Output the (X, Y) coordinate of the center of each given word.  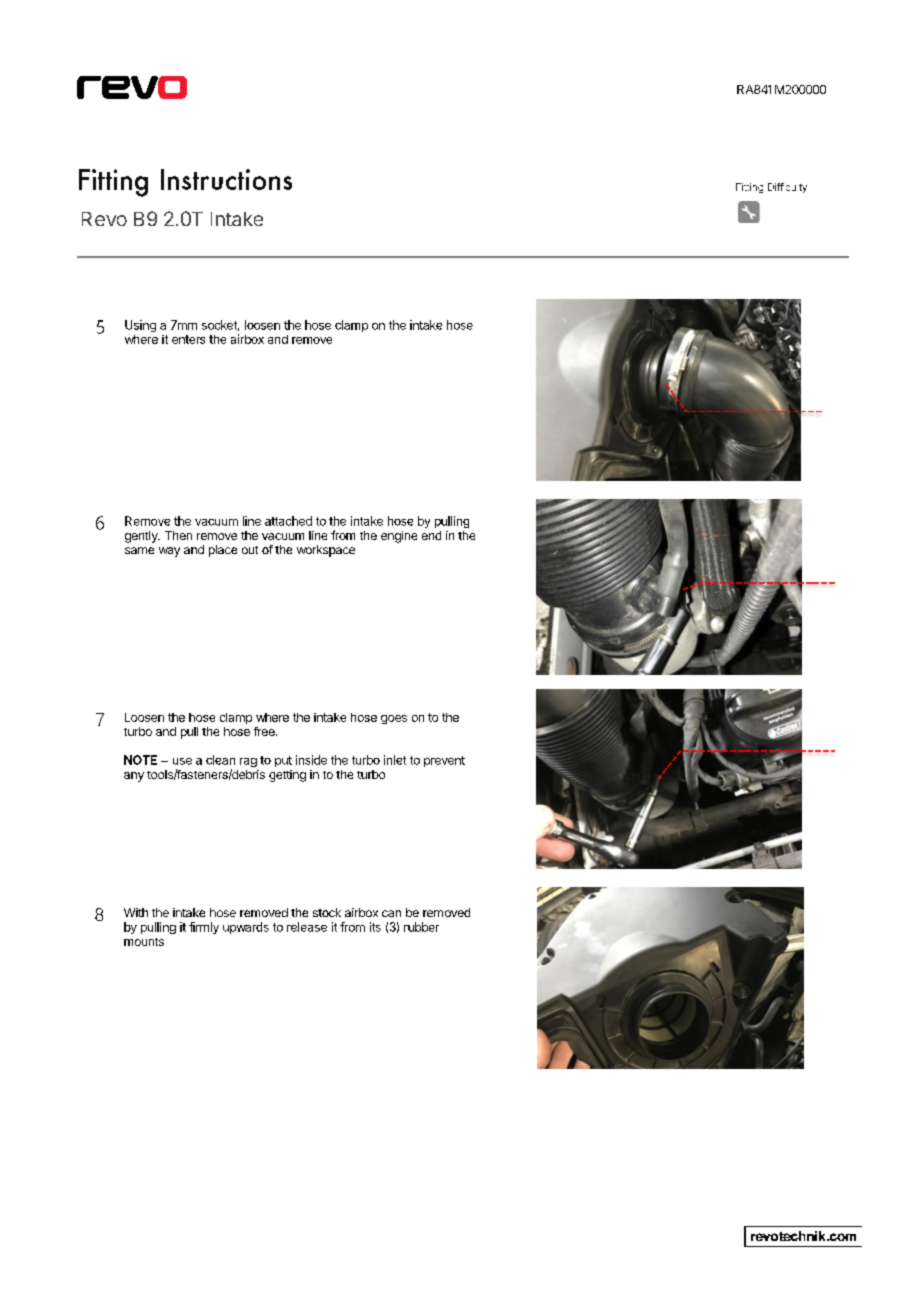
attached (288, 521)
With (136, 912)
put (283, 761)
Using (140, 326)
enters (188, 339)
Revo (104, 219)
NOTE (140, 760)
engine (399, 537)
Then (178, 535)
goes (394, 719)
